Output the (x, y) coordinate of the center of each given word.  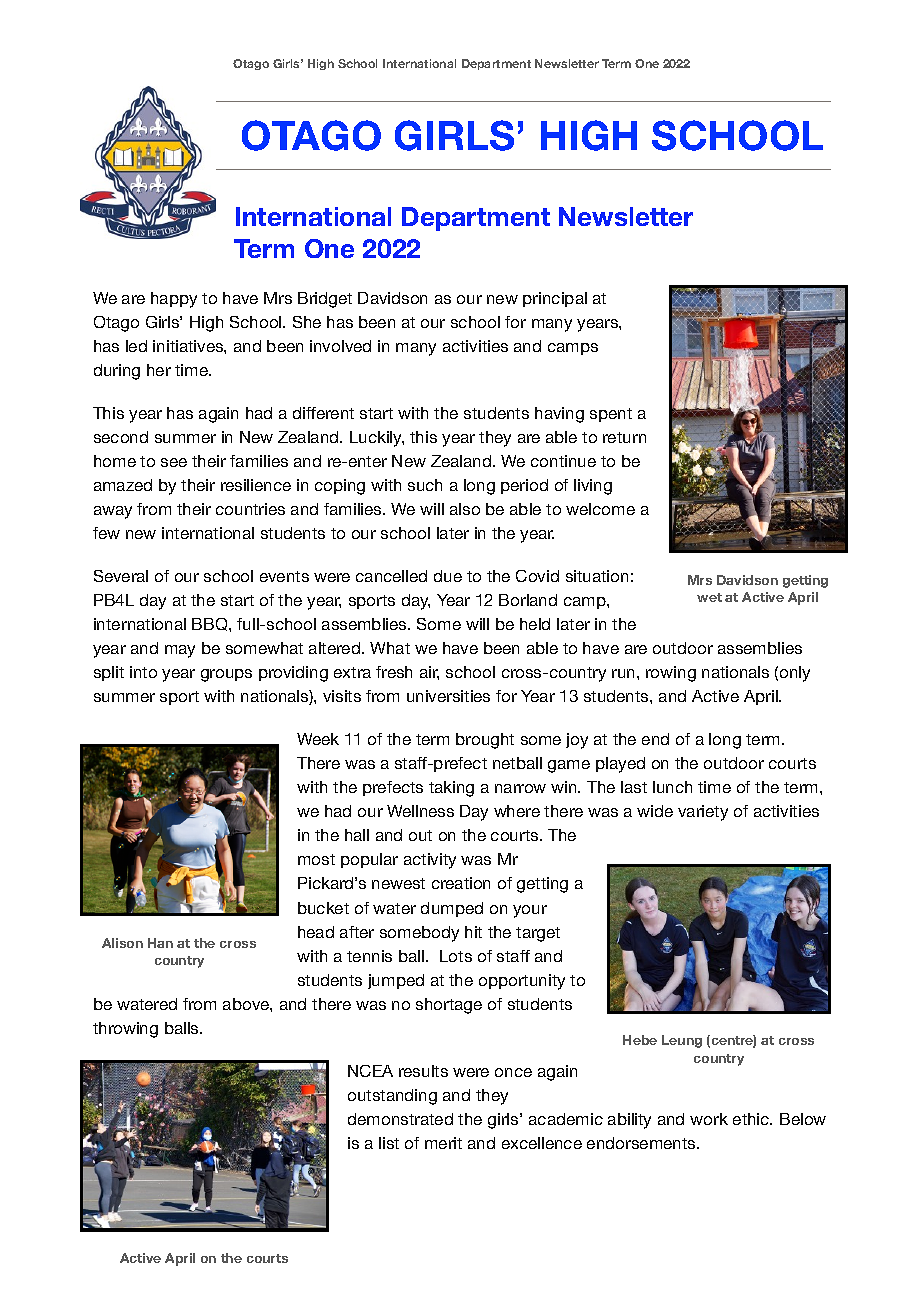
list (389, 1143)
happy (174, 300)
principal (555, 299)
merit (443, 1143)
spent (611, 415)
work (709, 1119)
